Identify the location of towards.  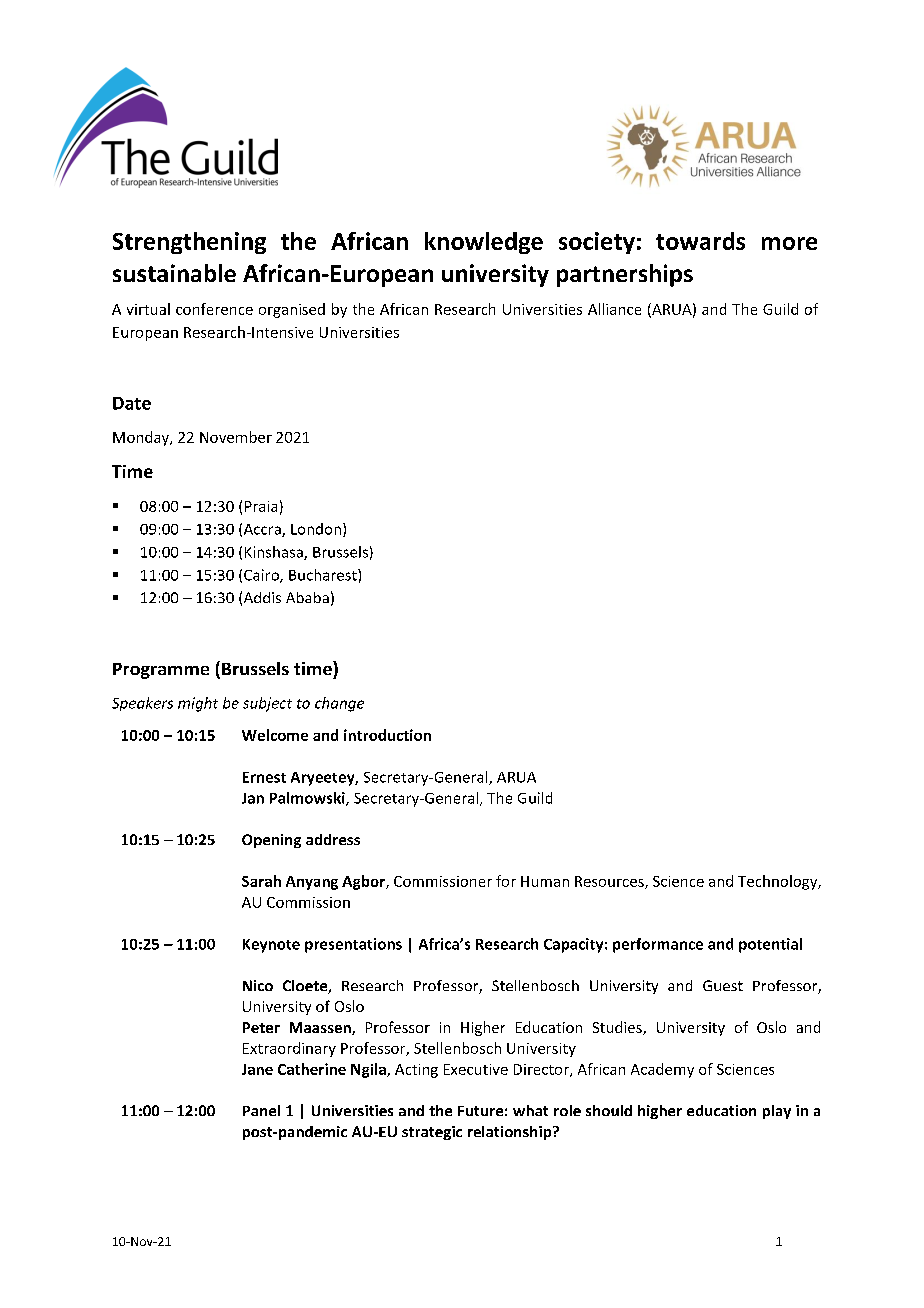
(700, 241).
